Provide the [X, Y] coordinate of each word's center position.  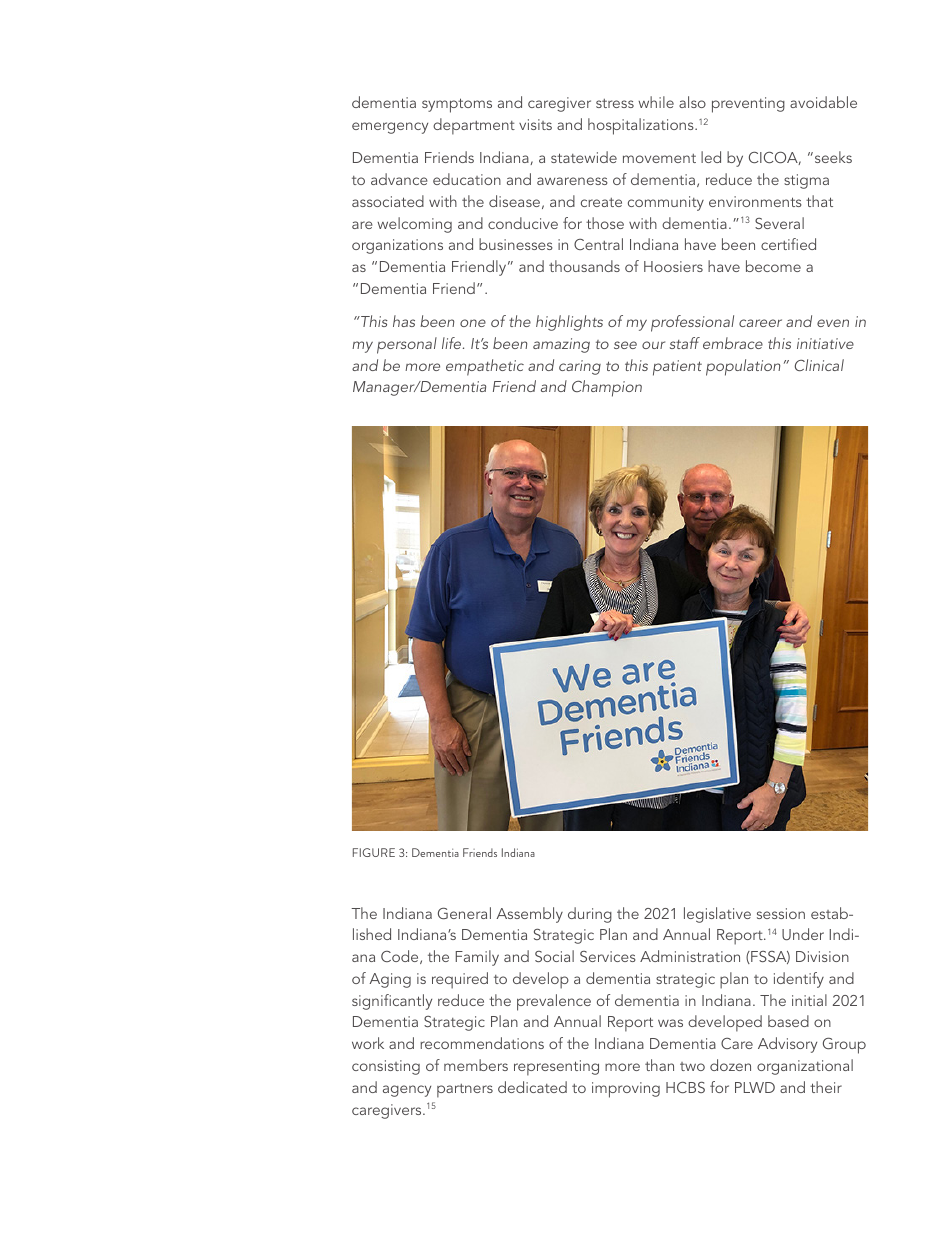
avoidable [823, 102]
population [743, 367]
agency [407, 1091]
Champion [607, 388]
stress [615, 103]
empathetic [485, 367]
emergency [390, 128]
